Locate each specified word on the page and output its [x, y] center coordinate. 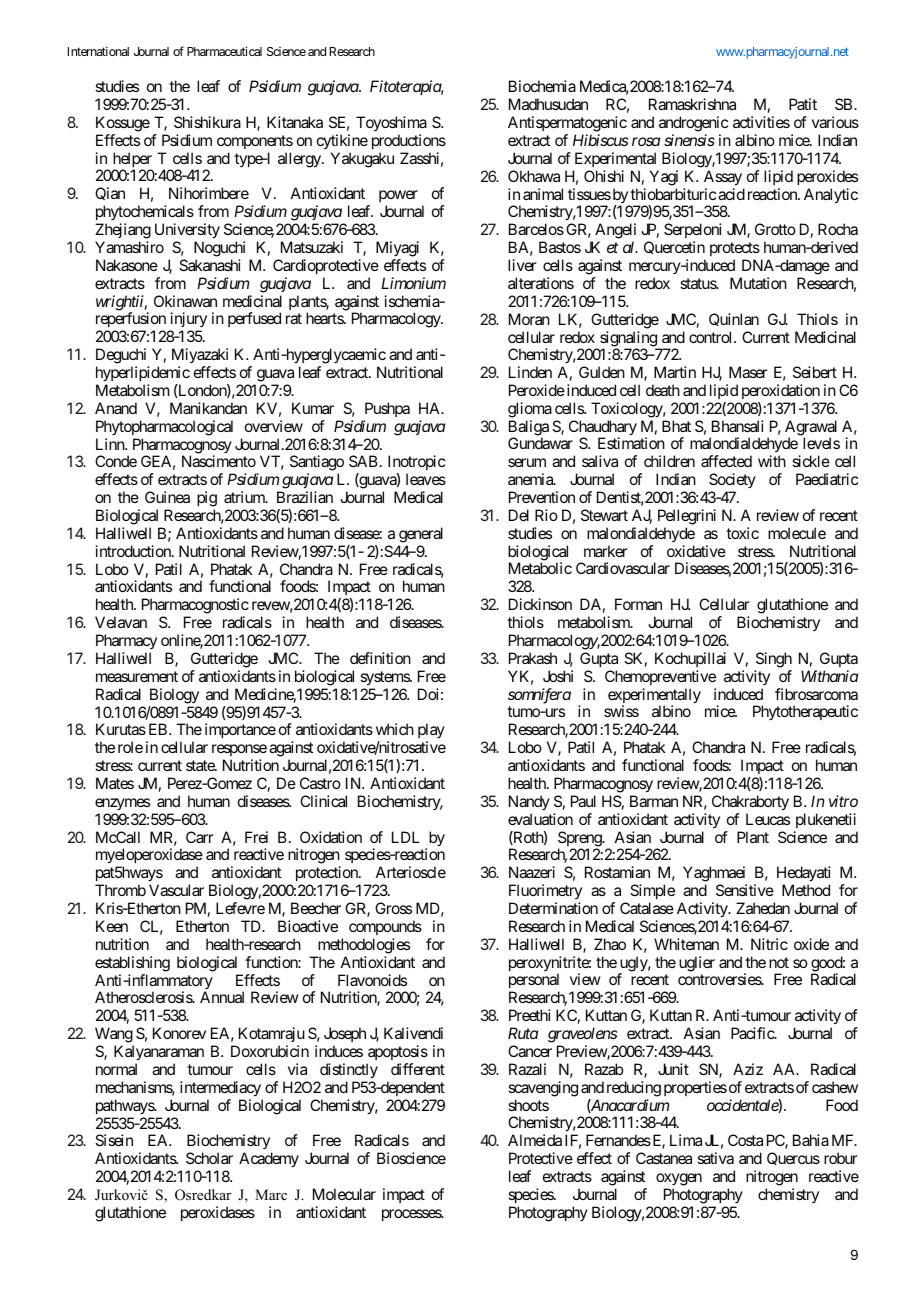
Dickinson [540, 604]
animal [543, 194]
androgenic [693, 125]
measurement [137, 676]
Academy [269, 1160]
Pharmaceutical [224, 51]
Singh [774, 660]
